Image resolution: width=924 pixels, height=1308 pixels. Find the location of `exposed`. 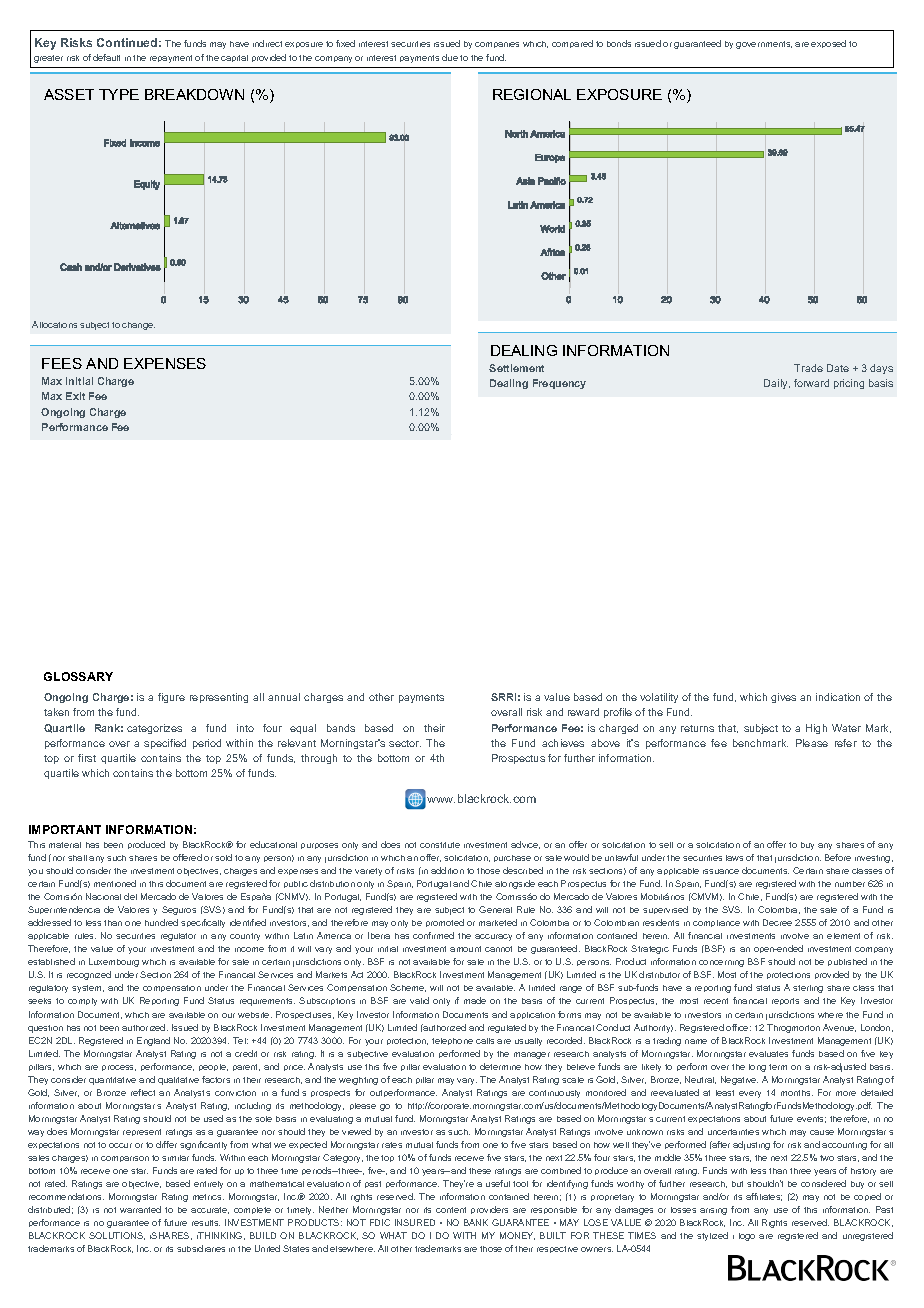

exposed is located at coordinates (828, 44).
